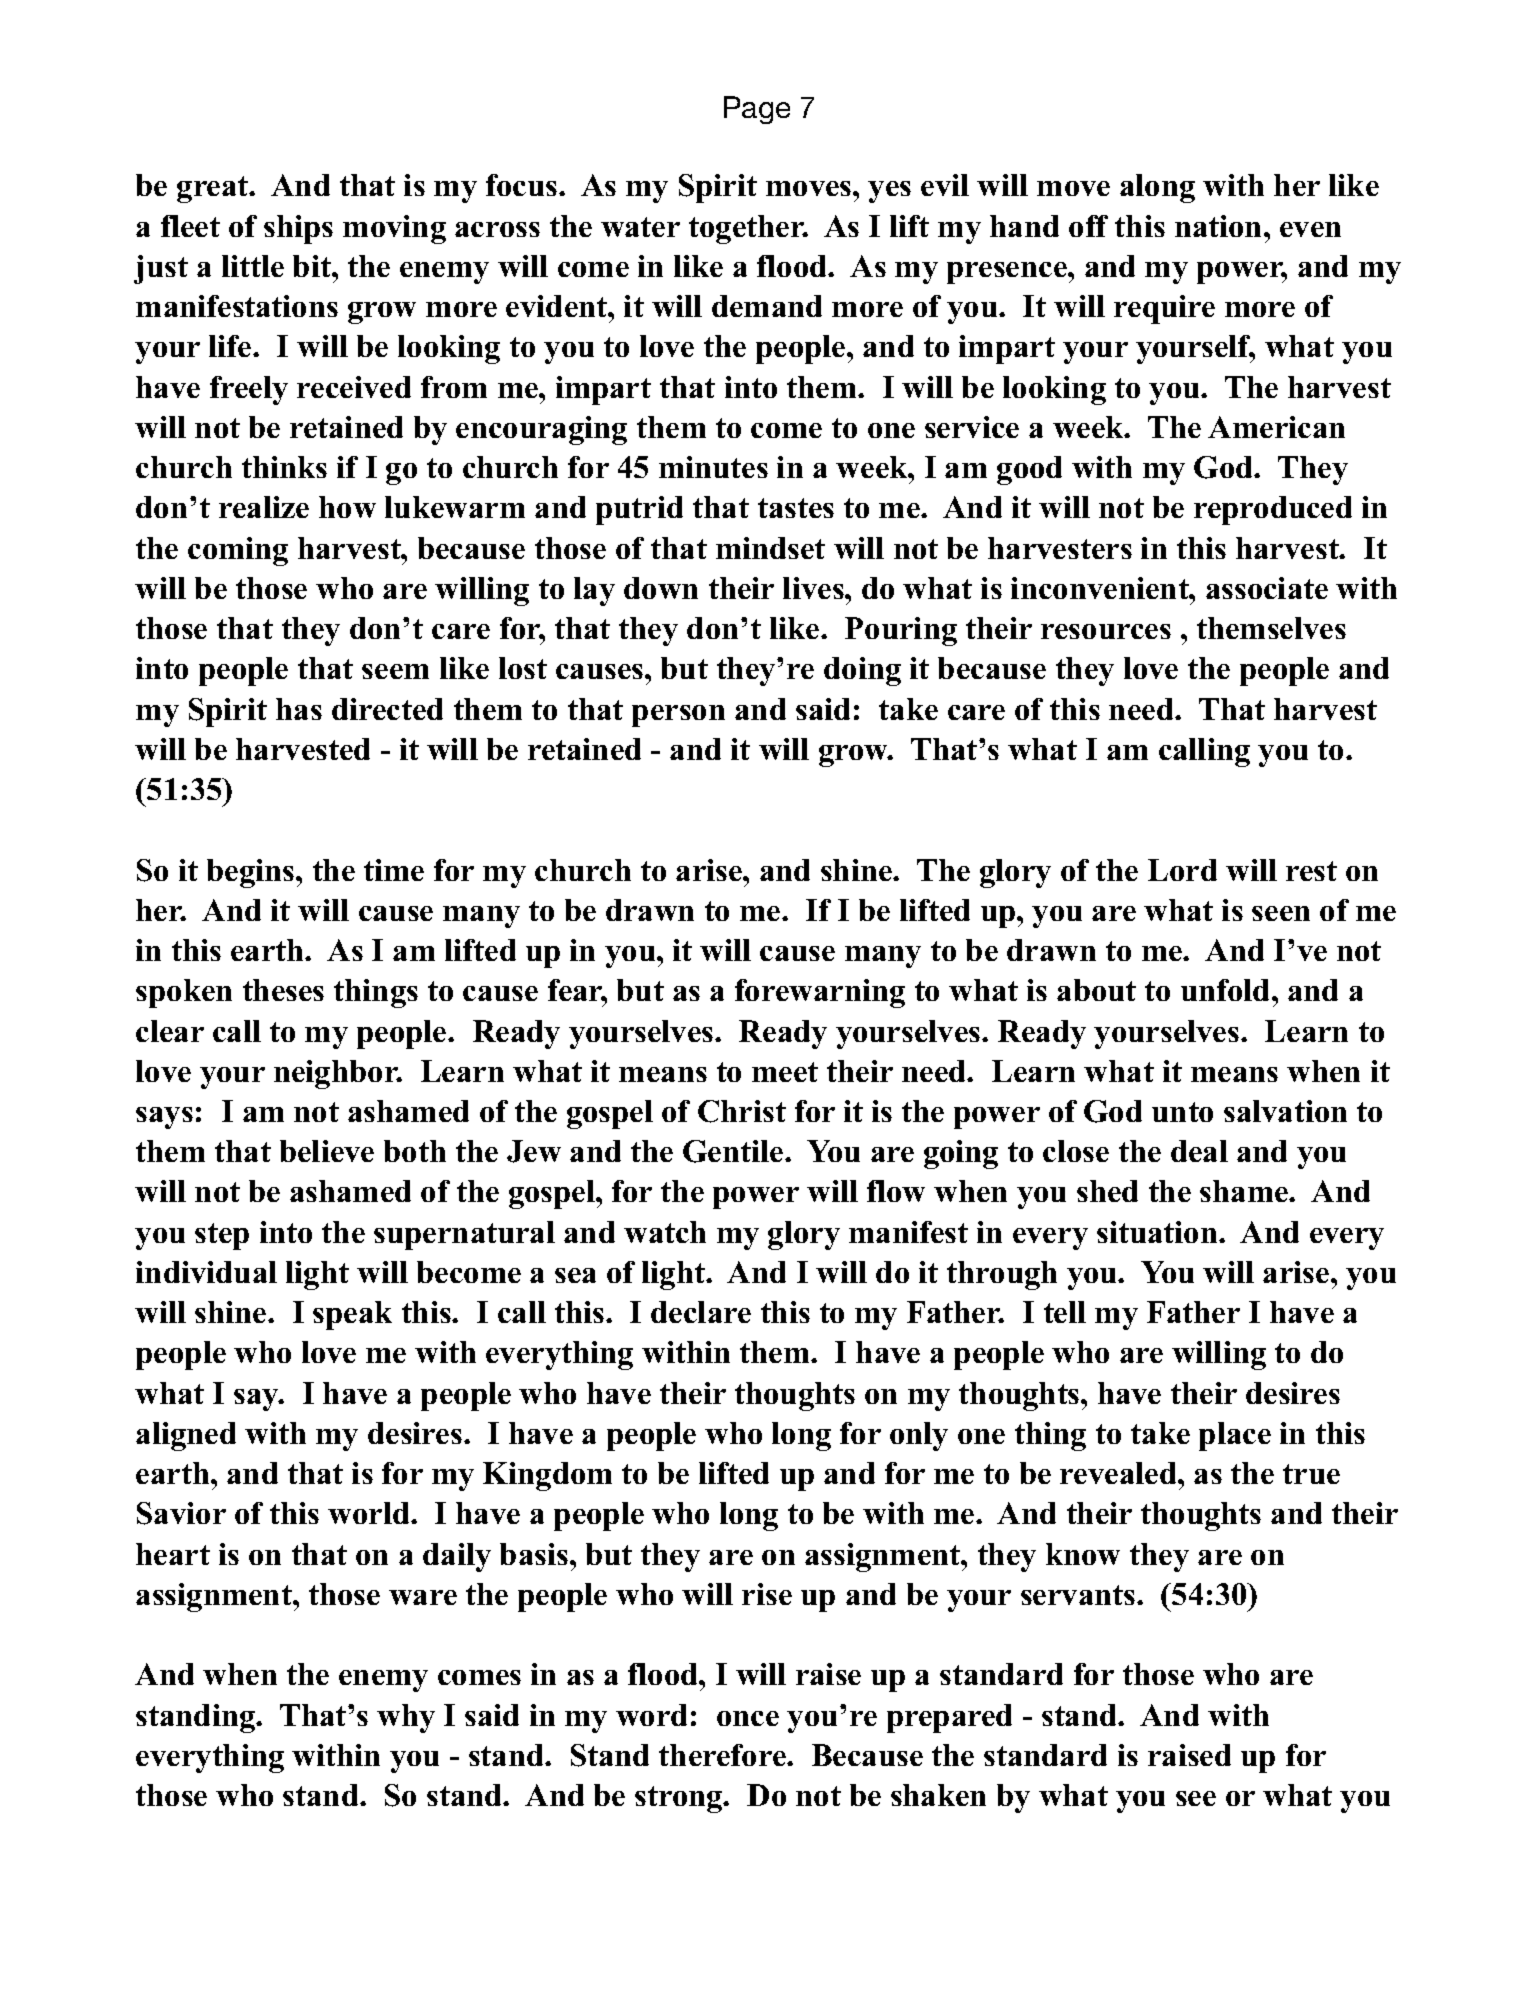 This screenshot has height=1992, width=1539. I want to click on why, so click(406, 1718).
